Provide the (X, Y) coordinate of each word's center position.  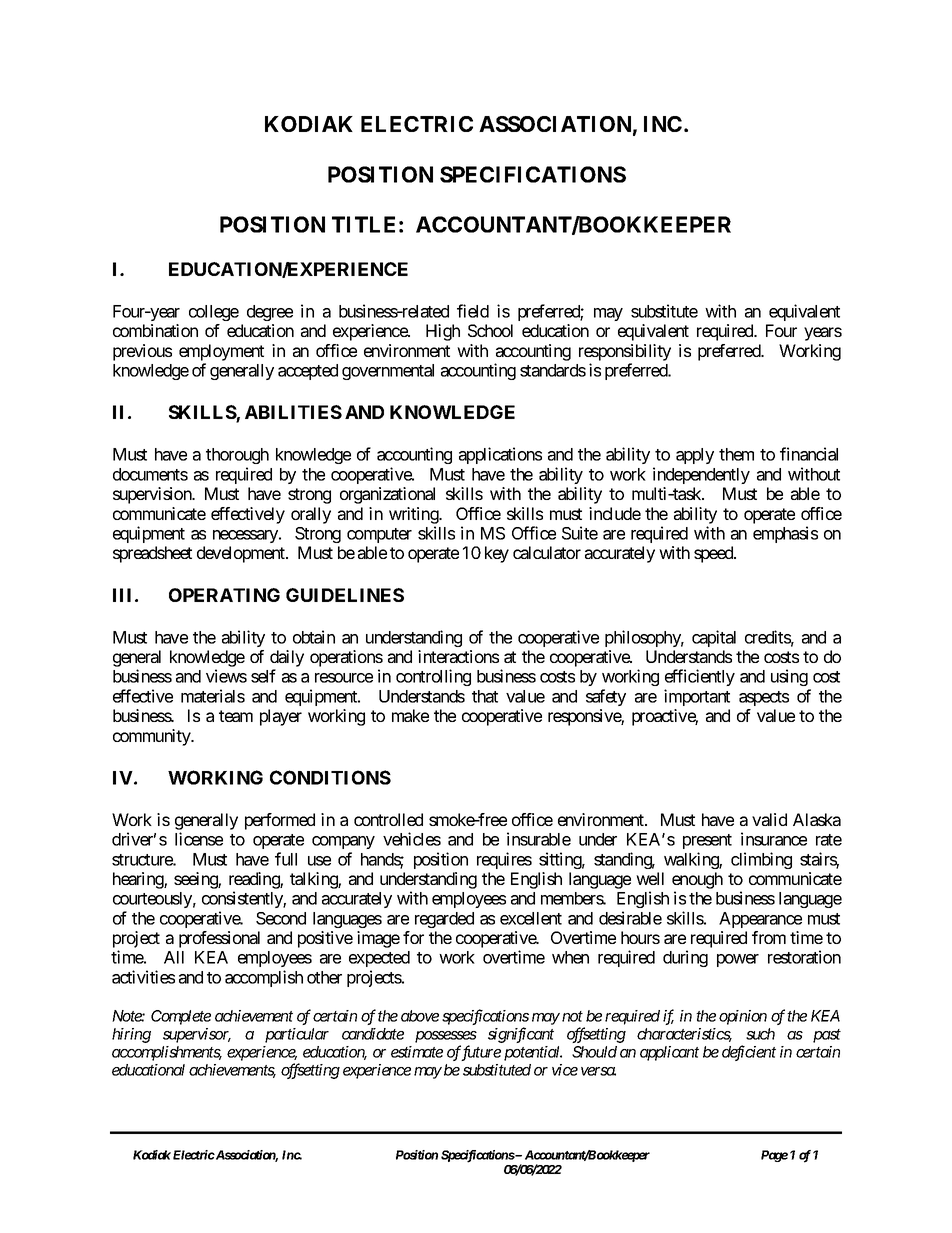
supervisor (197, 1035)
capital (714, 638)
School (490, 330)
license (199, 839)
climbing (761, 860)
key (497, 554)
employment (221, 352)
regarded (444, 920)
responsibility (625, 352)
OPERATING (224, 595)
